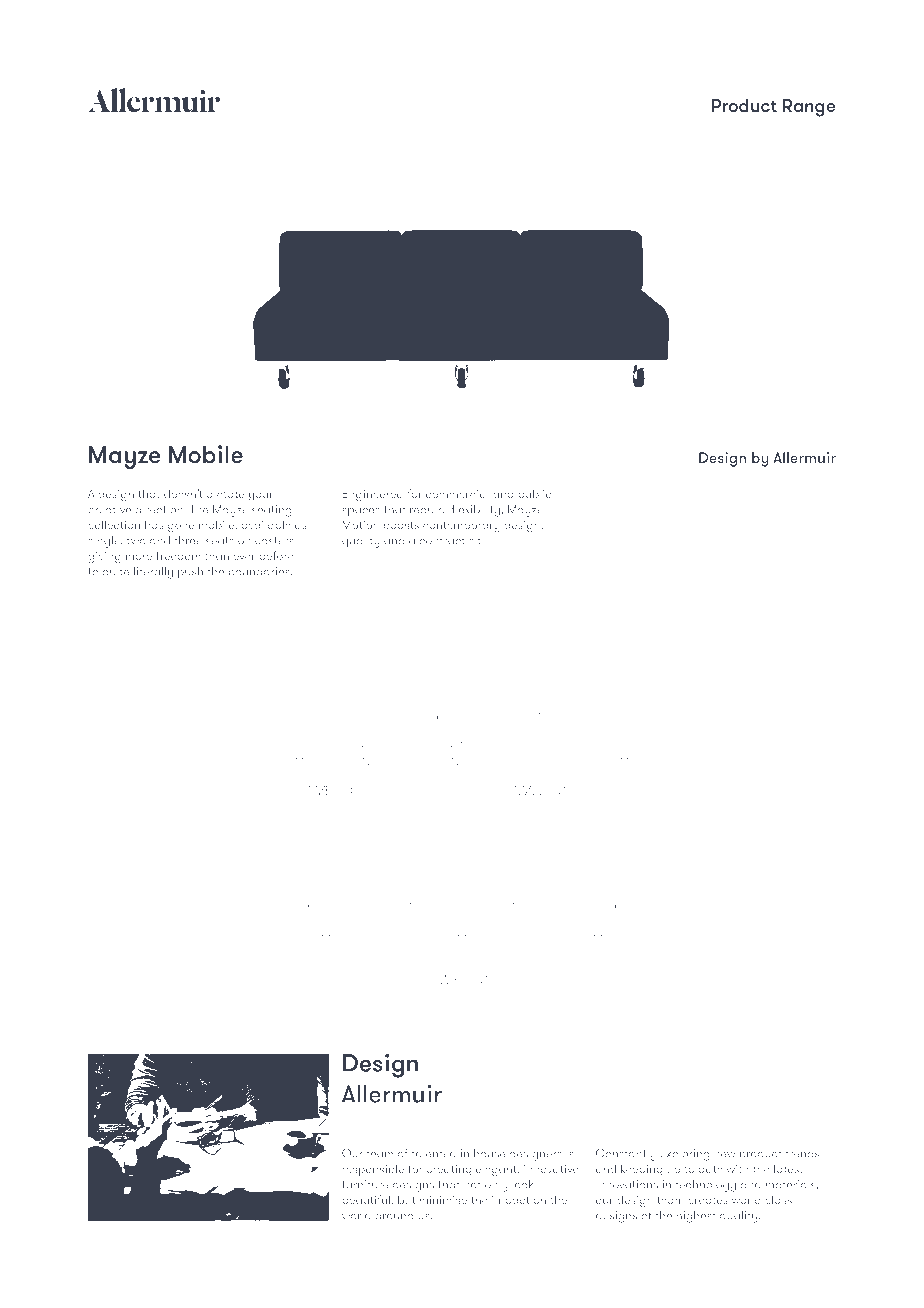 The height and width of the screenshot is (1308, 924). Describe the element at coordinates (365, 1184) in the screenshot. I see `furniture` at that location.
